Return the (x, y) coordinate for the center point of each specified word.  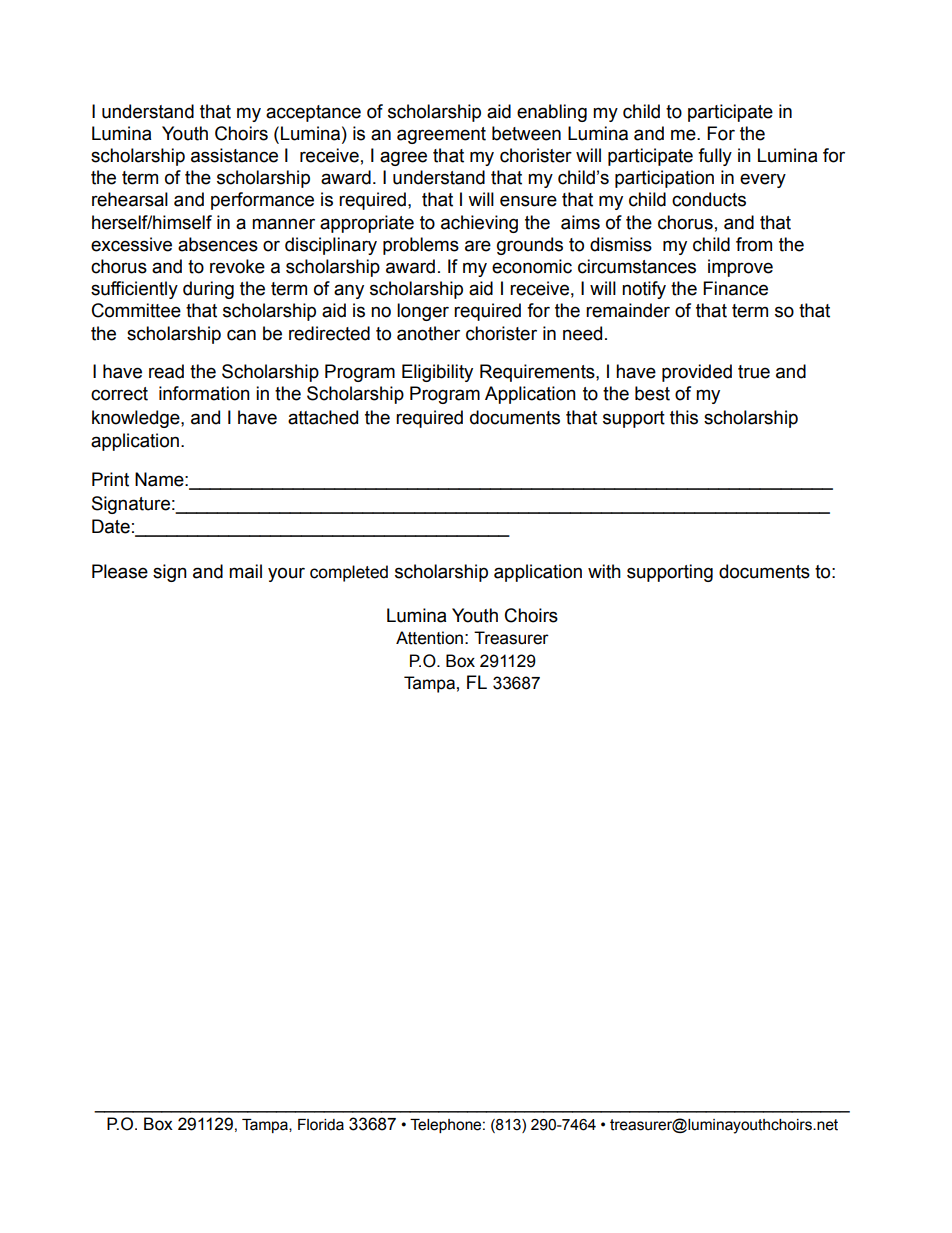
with (604, 571)
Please (120, 571)
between (526, 133)
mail (245, 571)
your (286, 574)
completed (349, 573)
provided (697, 373)
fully (715, 157)
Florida (321, 1125)
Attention (429, 638)
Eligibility (437, 373)
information (204, 393)
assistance (234, 155)
